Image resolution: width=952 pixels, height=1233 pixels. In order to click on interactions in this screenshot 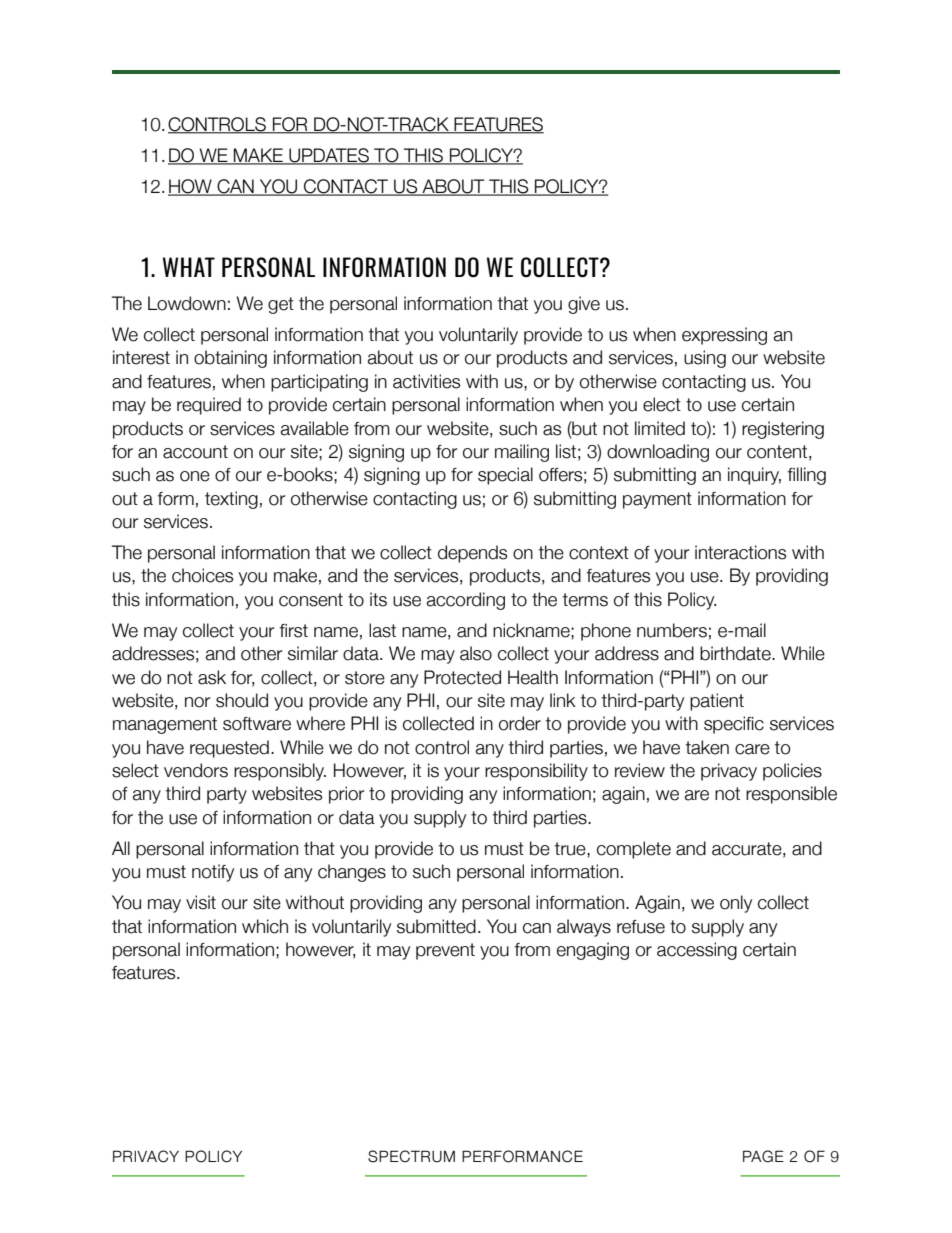, I will do `click(740, 552)`.
